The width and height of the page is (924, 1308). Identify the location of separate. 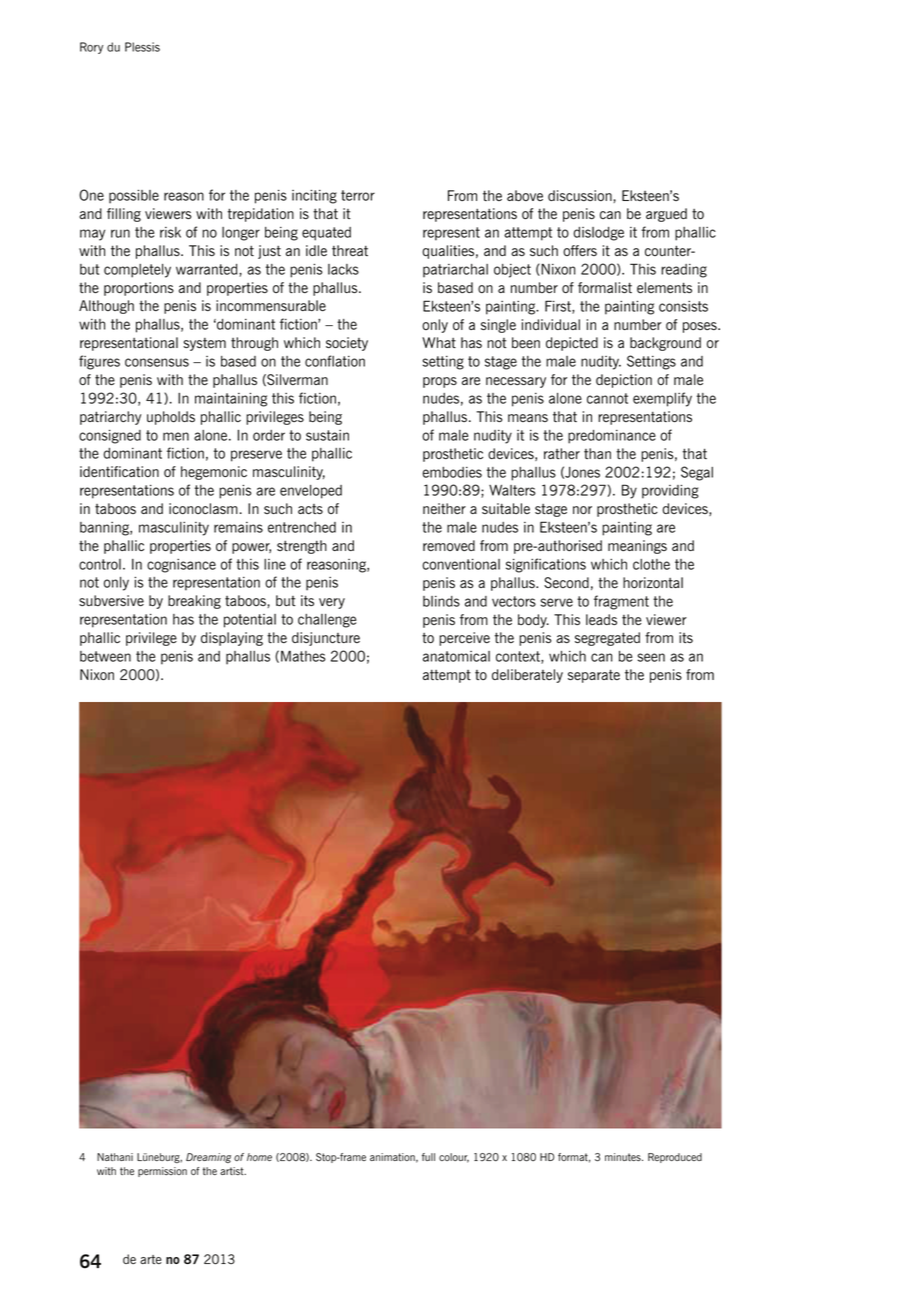
(594, 676).
